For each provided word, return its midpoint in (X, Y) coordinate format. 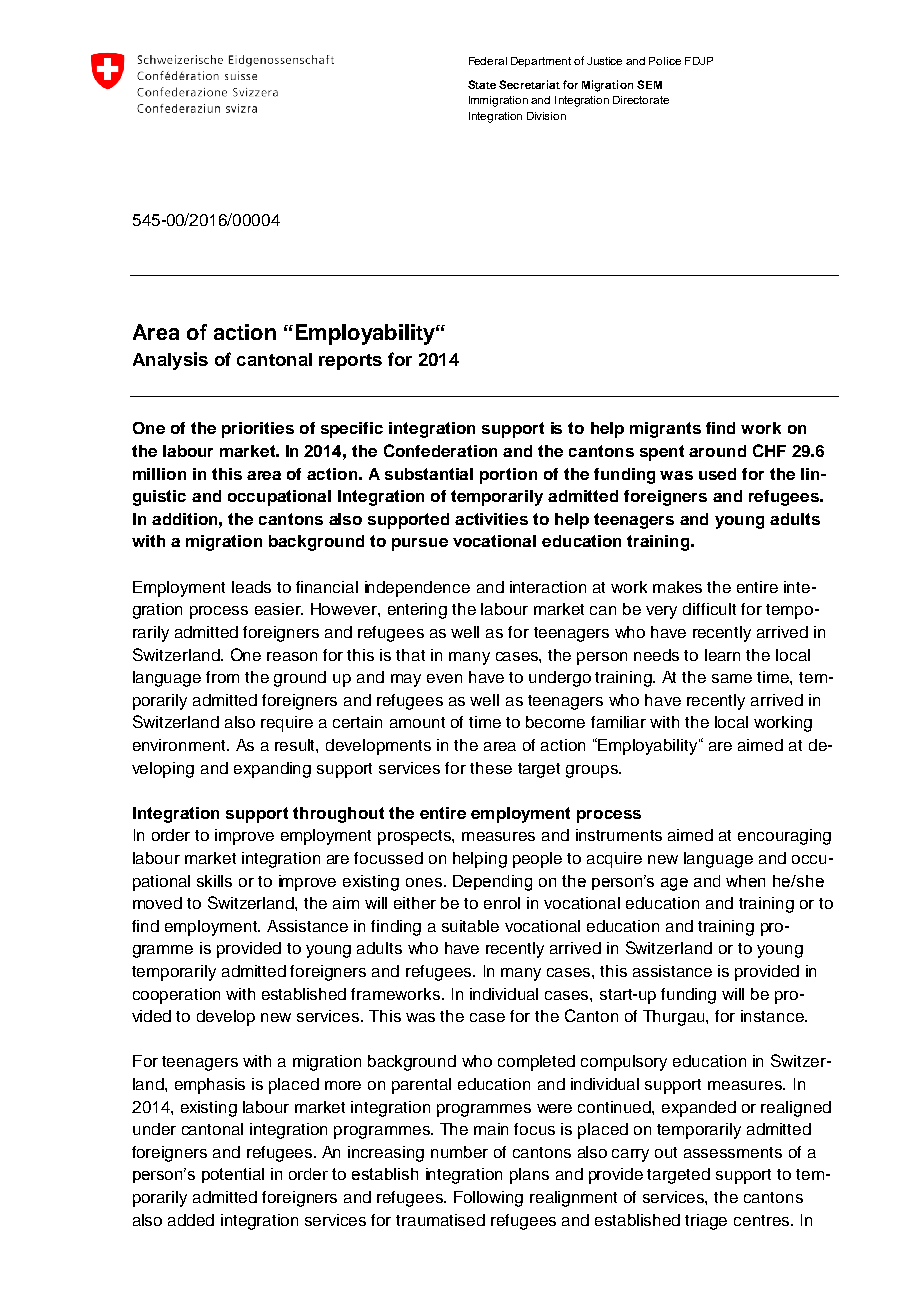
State (482, 84)
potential (233, 1175)
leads (251, 587)
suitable (470, 926)
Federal (488, 61)
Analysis (170, 361)
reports (350, 362)
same (732, 678)
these (491, 768)
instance (773, 1016)
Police (665, 61)
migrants (665, 430)
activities (491, 519)
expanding (272, 770)
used (717, 474)
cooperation (176, 996)
